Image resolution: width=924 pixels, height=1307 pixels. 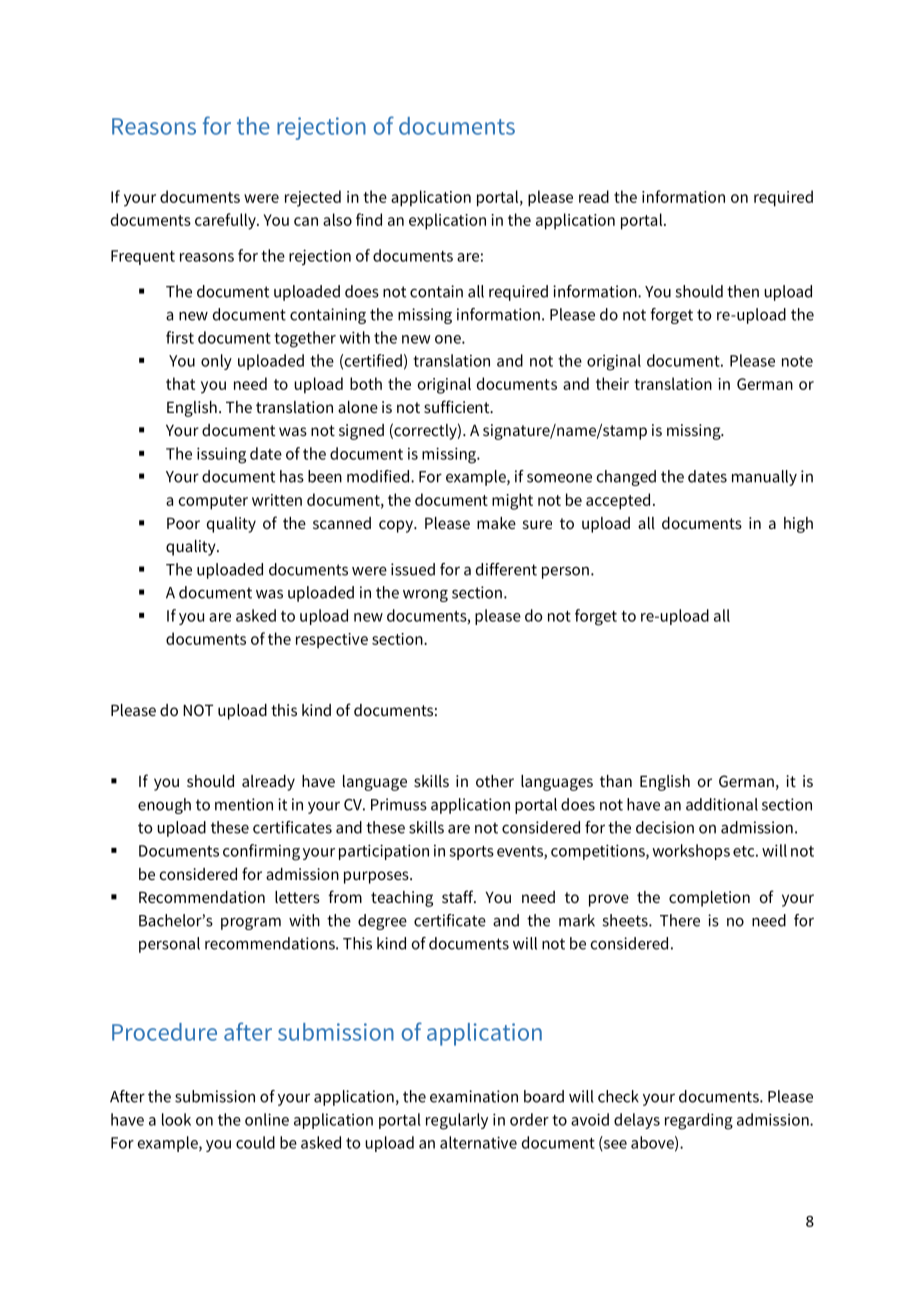 What do you see at coordinates (471, 853) in the image?
I see `sports` at bounding box center [471, 853].
